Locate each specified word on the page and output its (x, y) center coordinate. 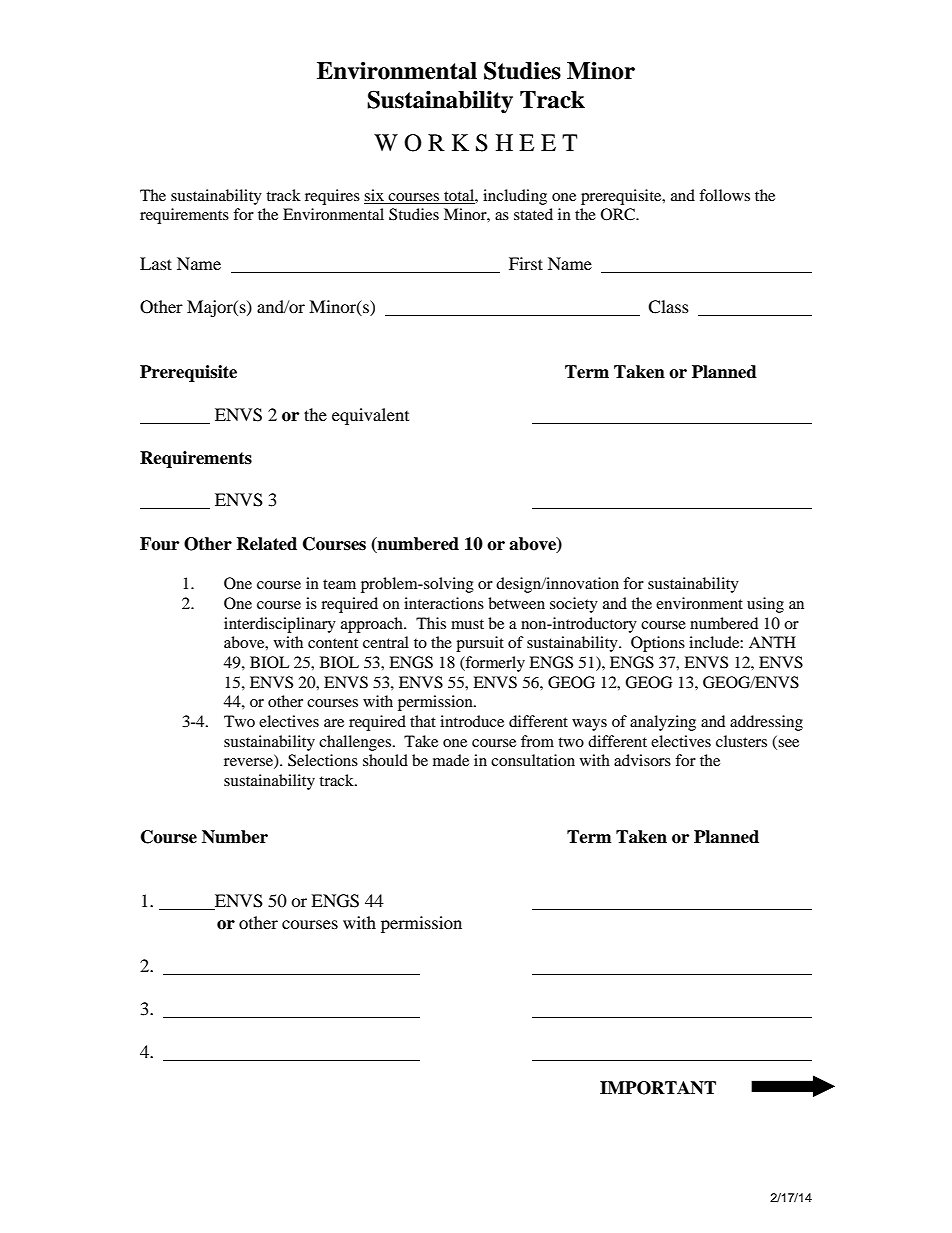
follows (724, 195)
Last (156, 263)
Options (658, 644)
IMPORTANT (658, 1088)
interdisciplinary (280, 625)
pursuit (480, 644)
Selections (323, 760)
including (515, 197)
